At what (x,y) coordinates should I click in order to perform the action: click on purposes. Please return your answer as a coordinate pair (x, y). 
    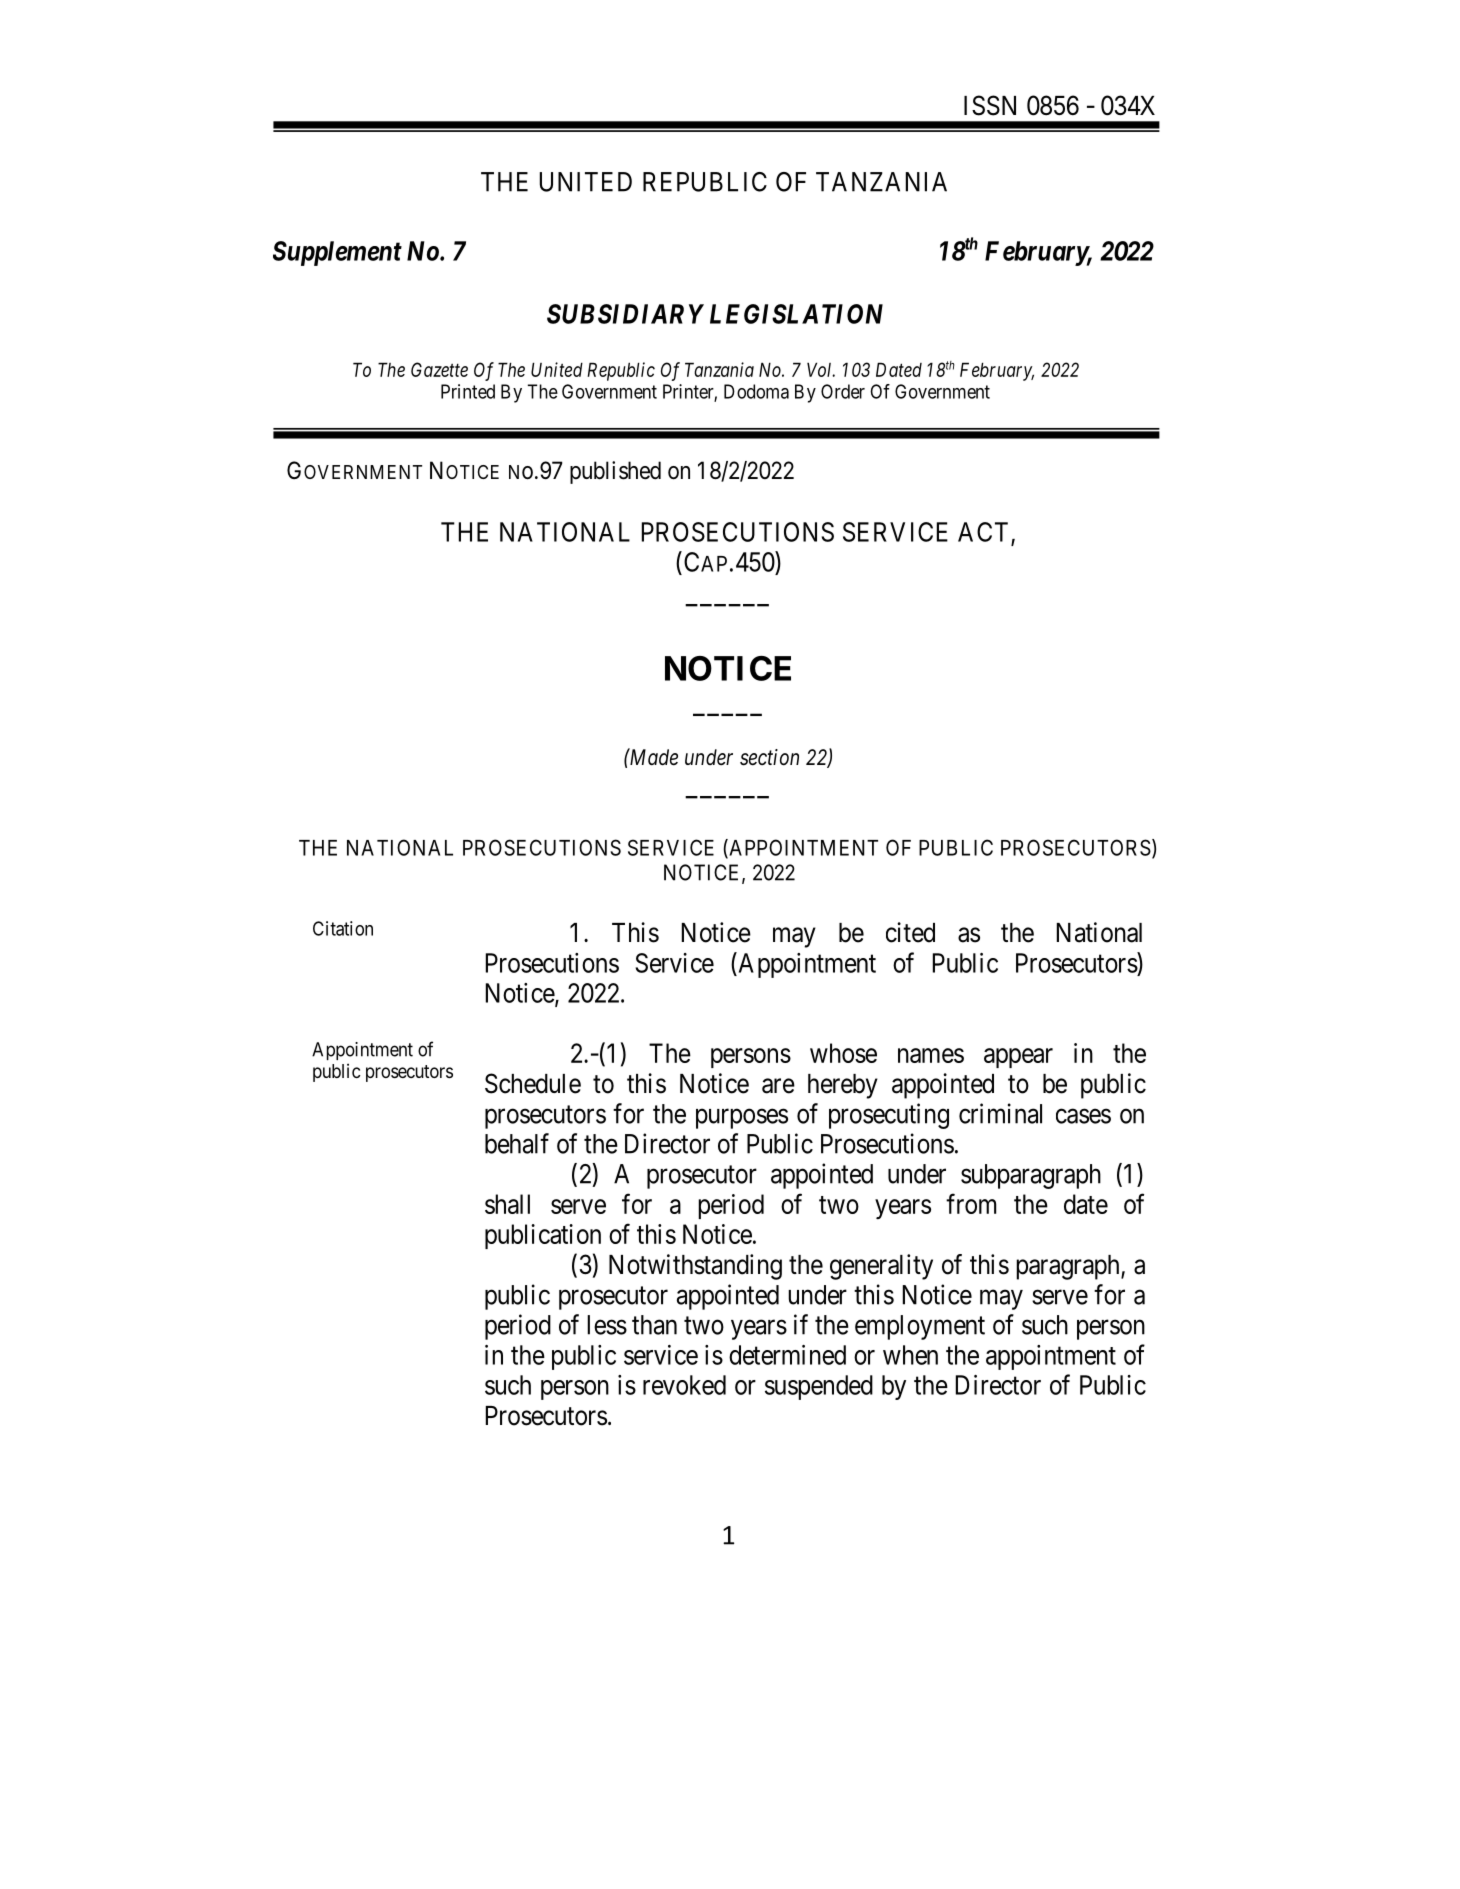
    Looking at the image, I should click on (742, 1119).
